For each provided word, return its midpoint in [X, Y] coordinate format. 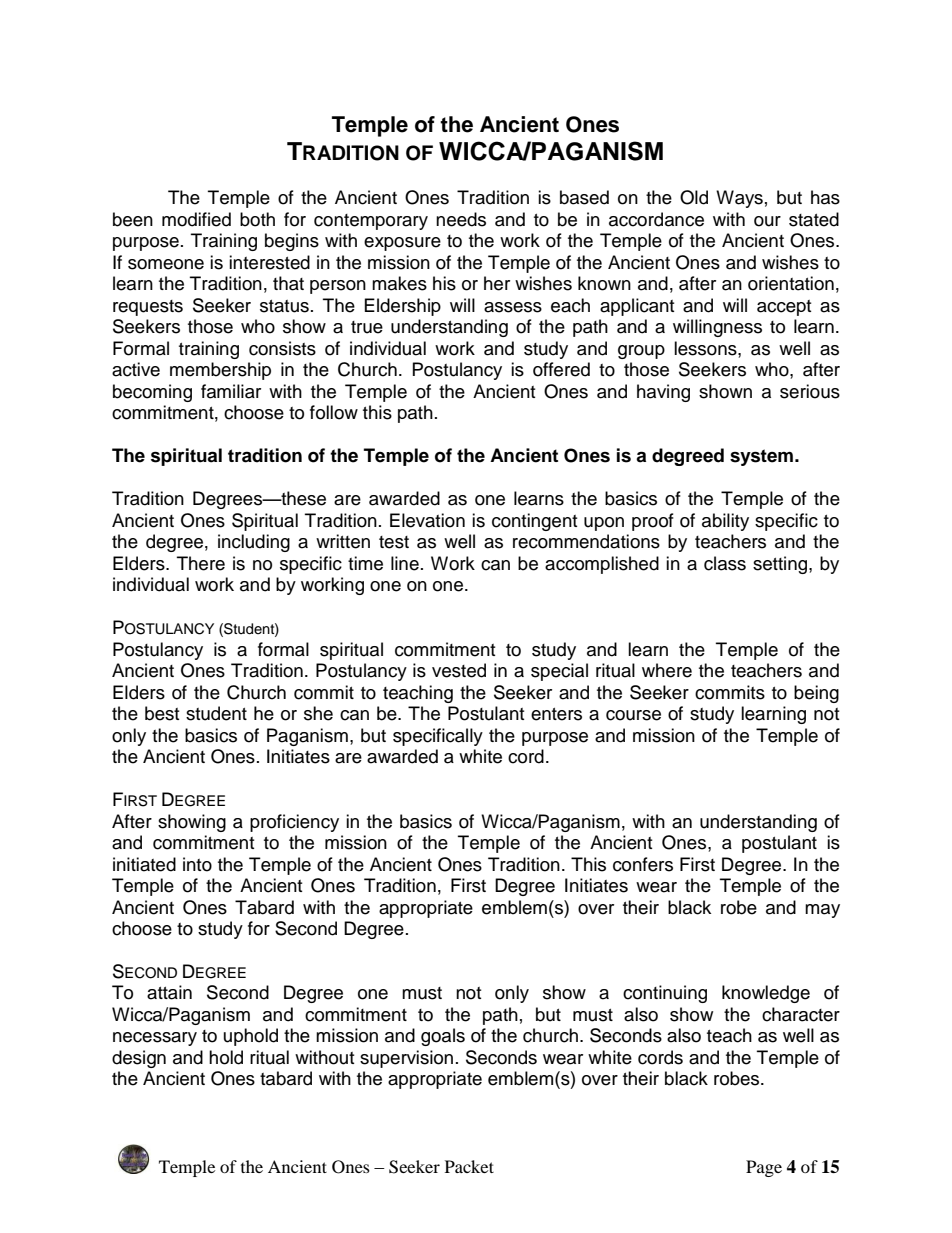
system [761, 457]
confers [643, 864]
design [139, 1059]
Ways [739, 199]
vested [459, 670]
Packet [469, 1166]
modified [196, 219]
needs [461, 219]
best [162, 713]
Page [764, 1168]
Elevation [427, 520]
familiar [231, 391]
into [197, 864]
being [816, 694]
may [822, 911]
